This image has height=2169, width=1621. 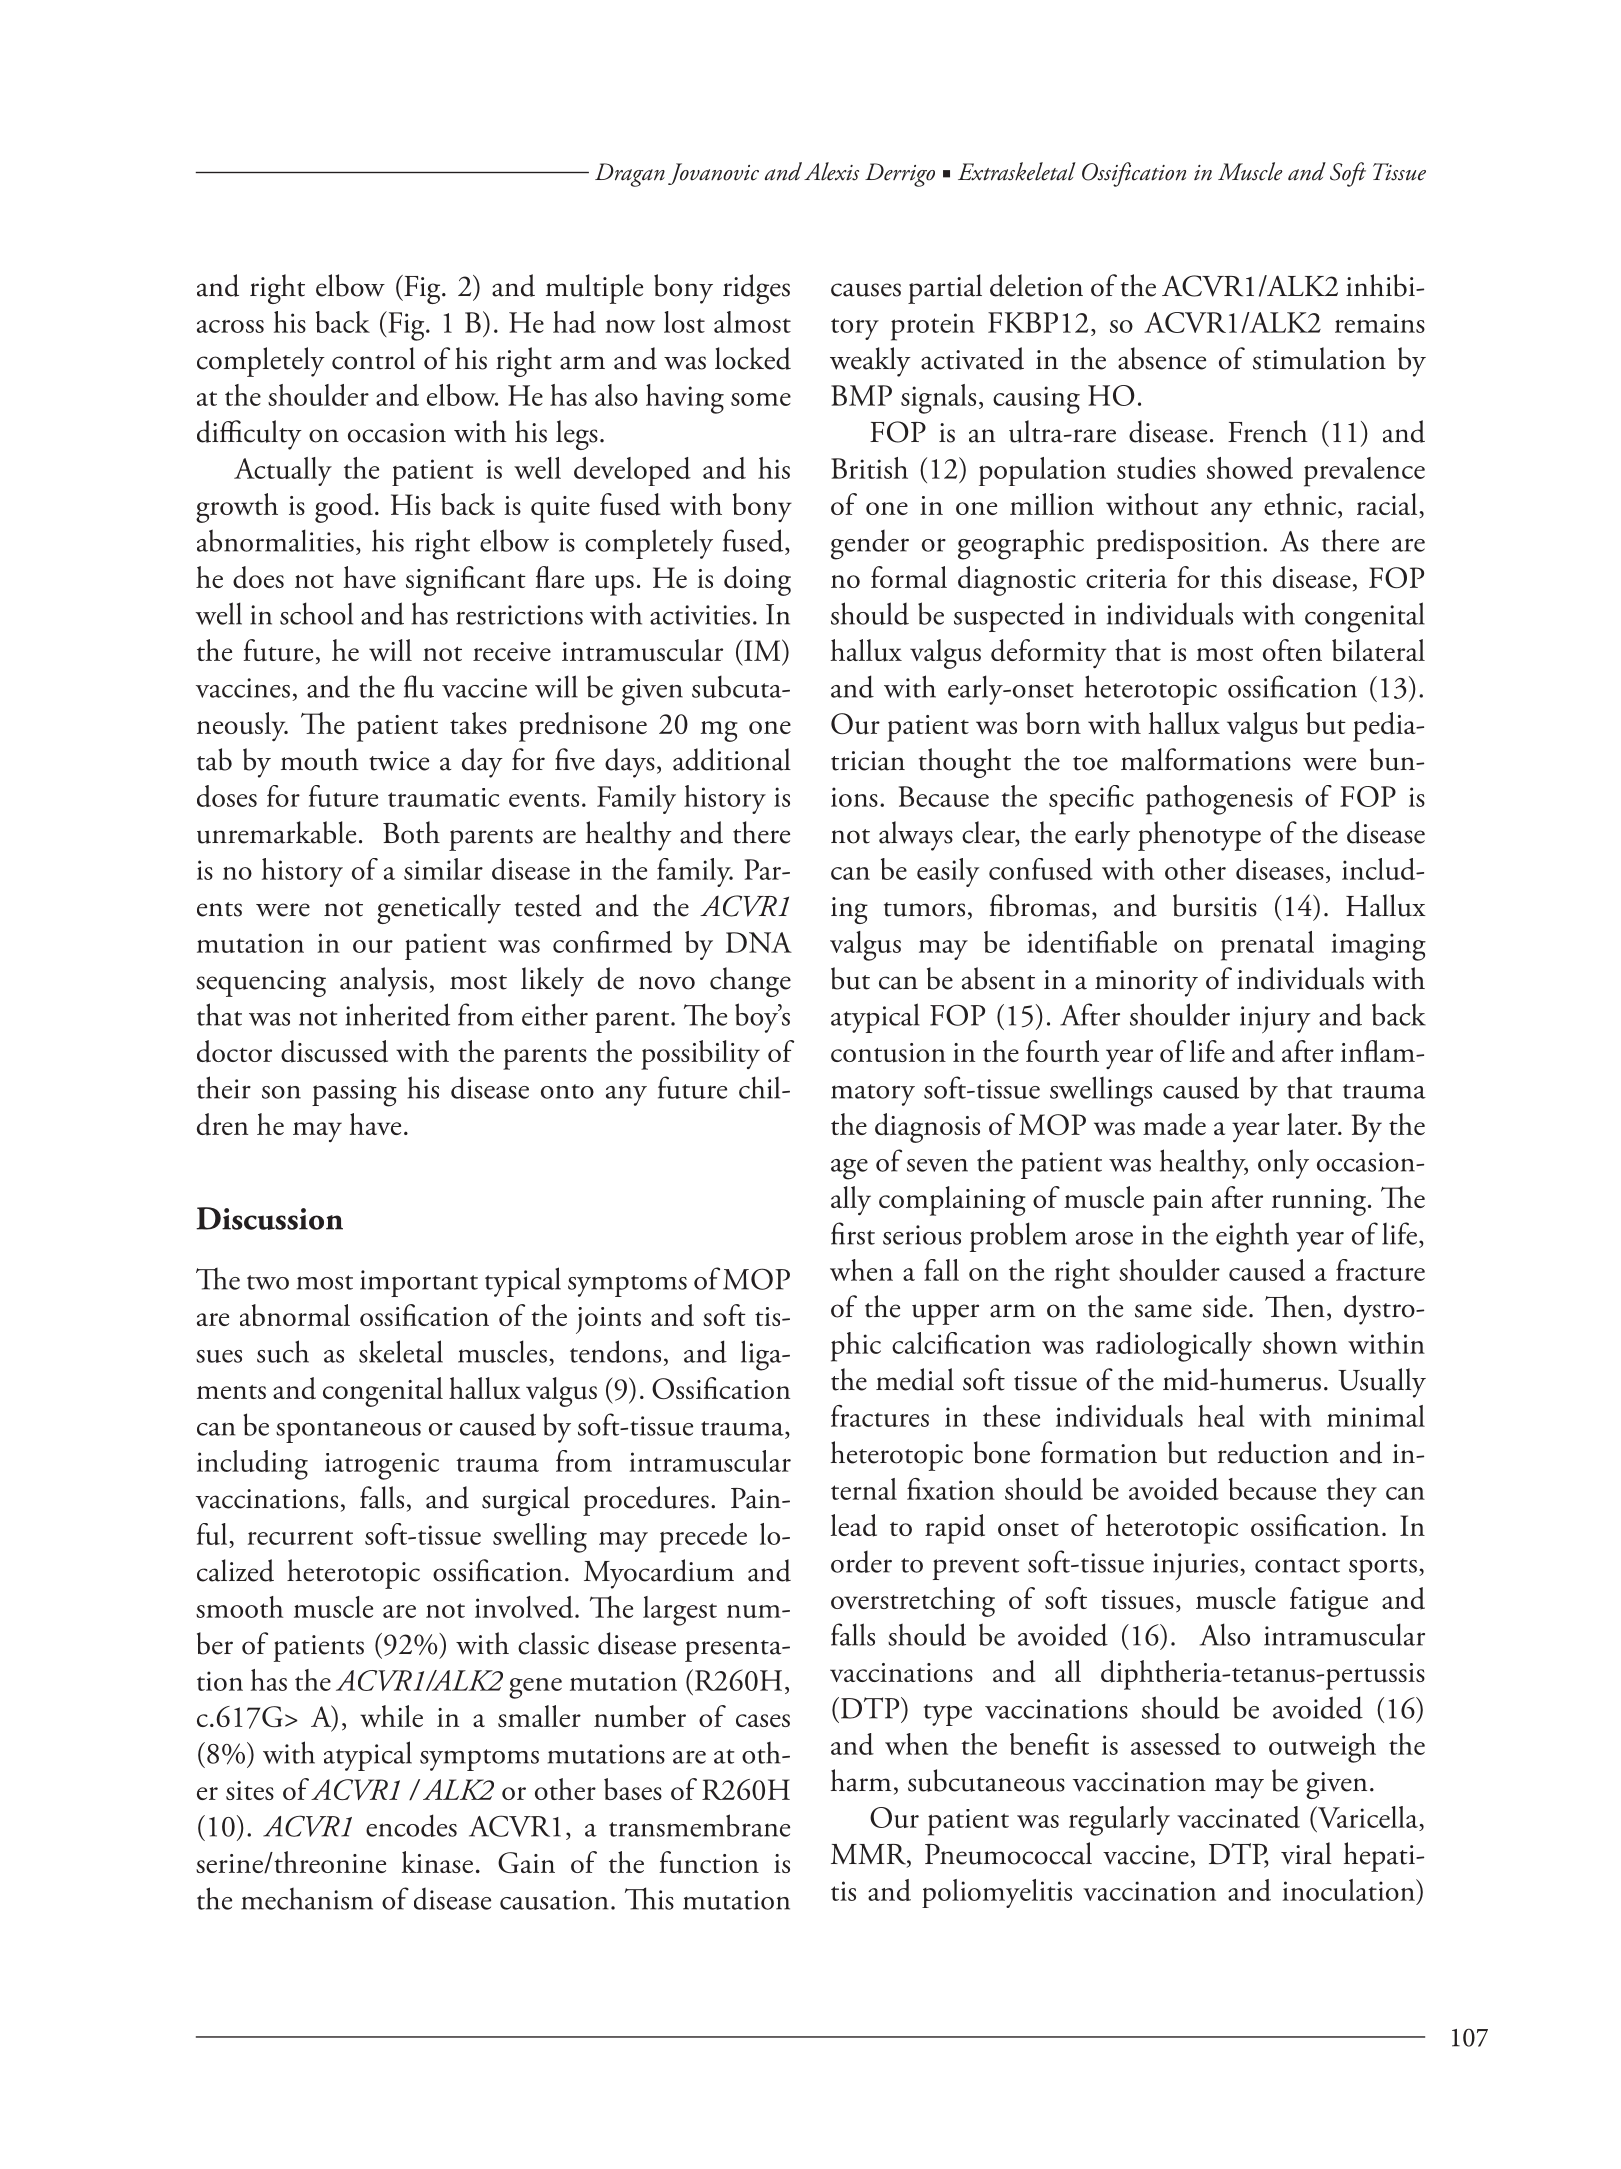 I want to click on encodes, so click(x=411, y=1825).
